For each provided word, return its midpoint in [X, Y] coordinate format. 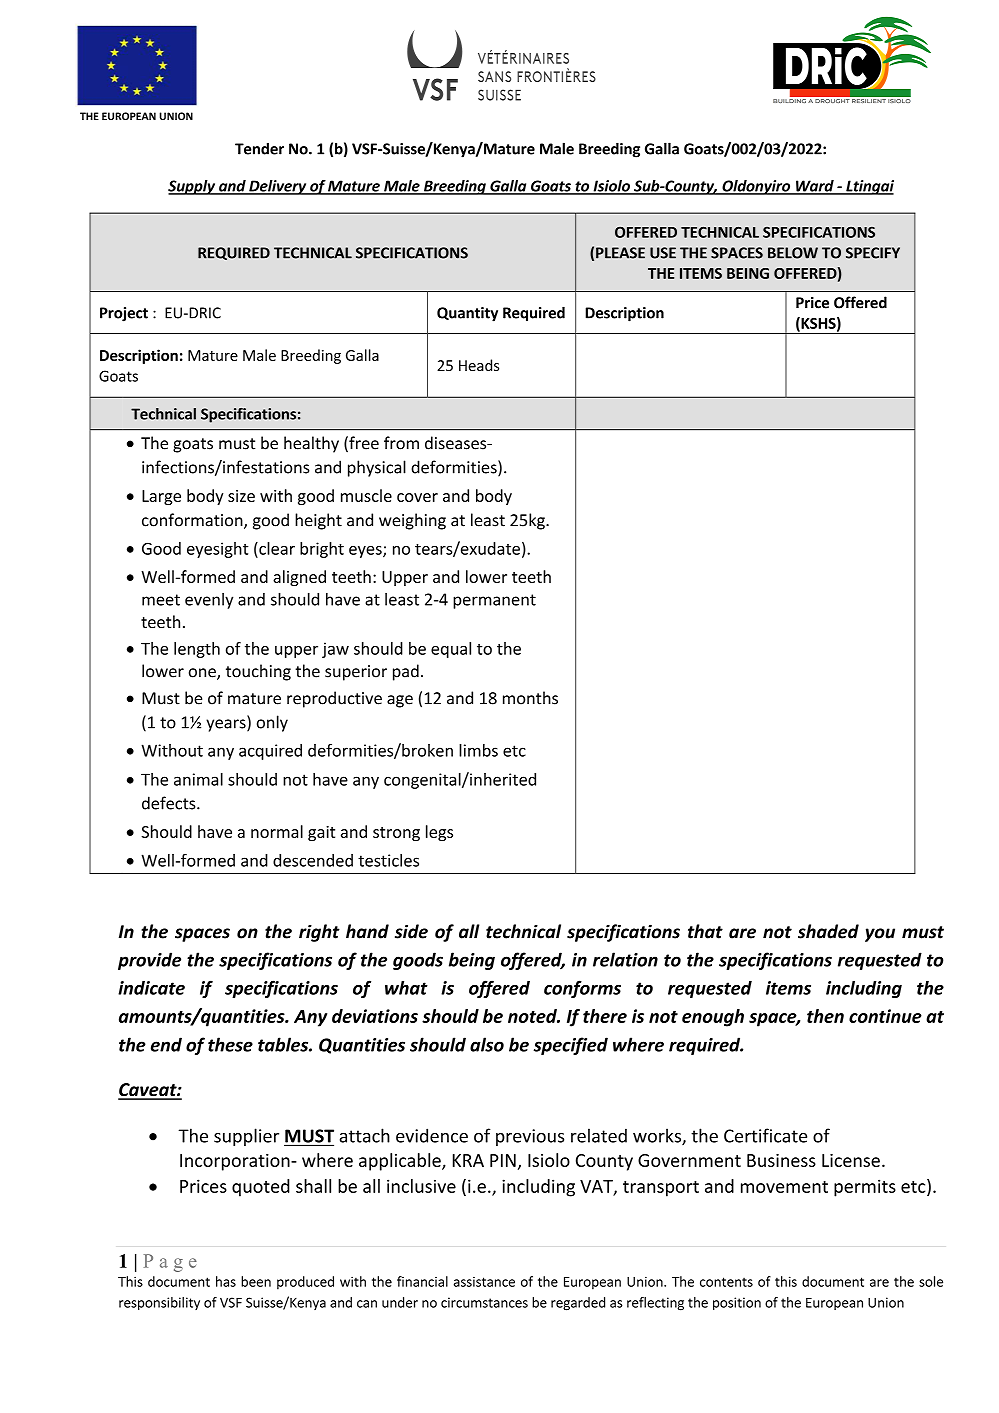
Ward [814, 187]
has [226, 1281]
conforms [582, 989]
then [825, 1016]
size [241, 496]
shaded [828, 931]
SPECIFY [873, 253]
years [227, 725]
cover [417, 497]
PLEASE [620, 253]
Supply [193, 187]
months [530, 698]
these [230, 1044]
